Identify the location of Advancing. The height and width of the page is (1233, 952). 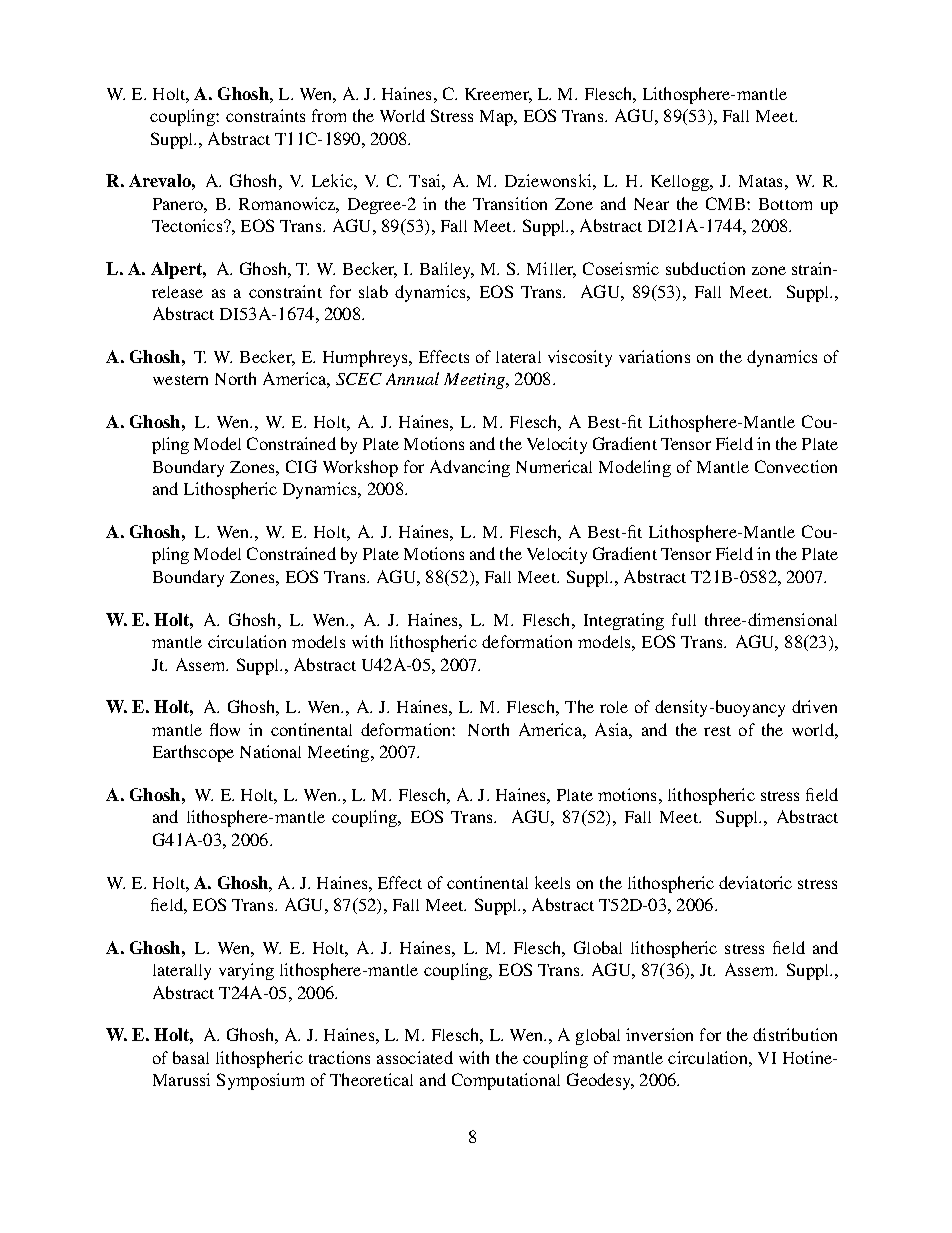
(470, 468).
